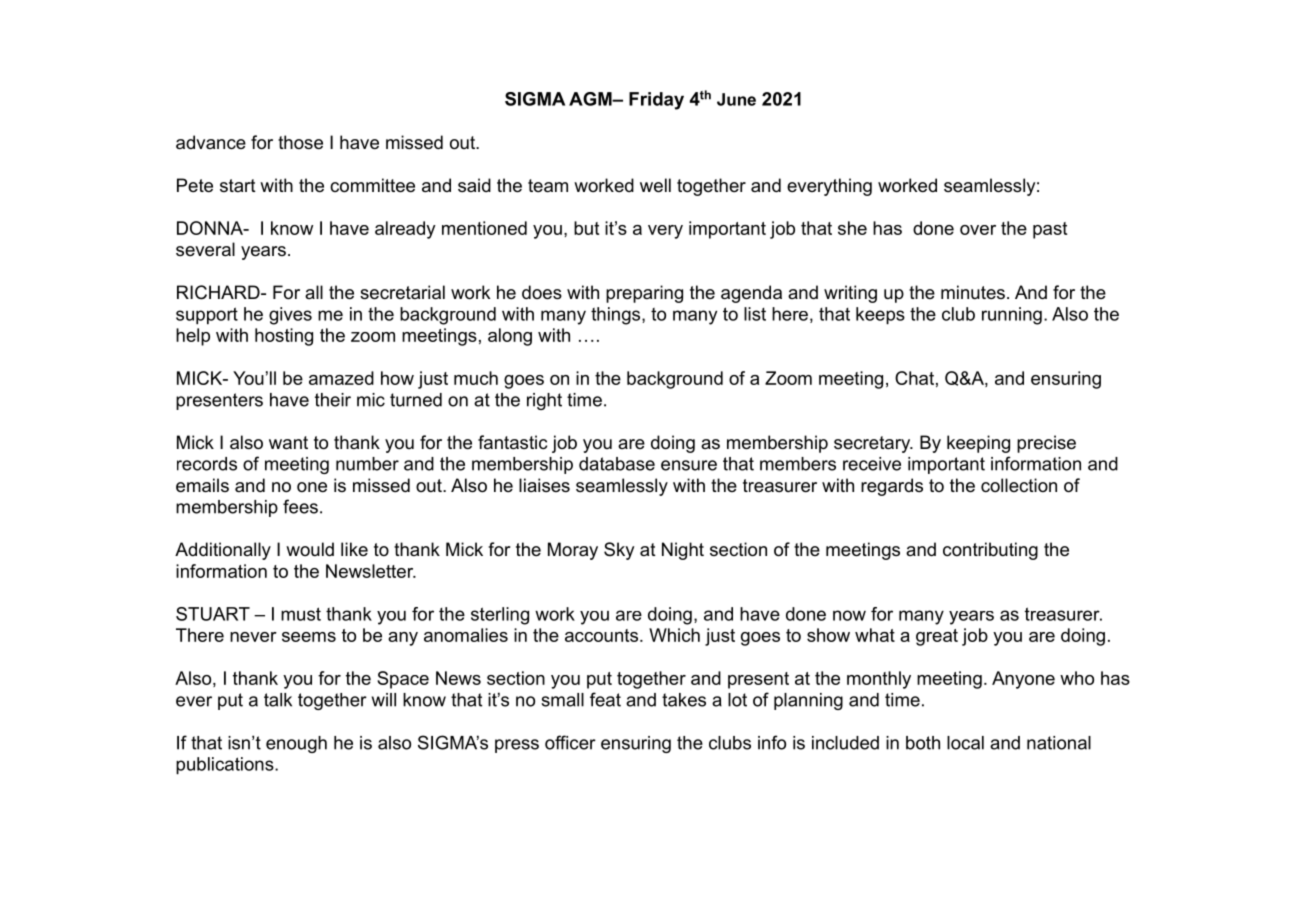  Describe the element at coordinates (617, 464) in the screenshot. I see `database` at that location.
